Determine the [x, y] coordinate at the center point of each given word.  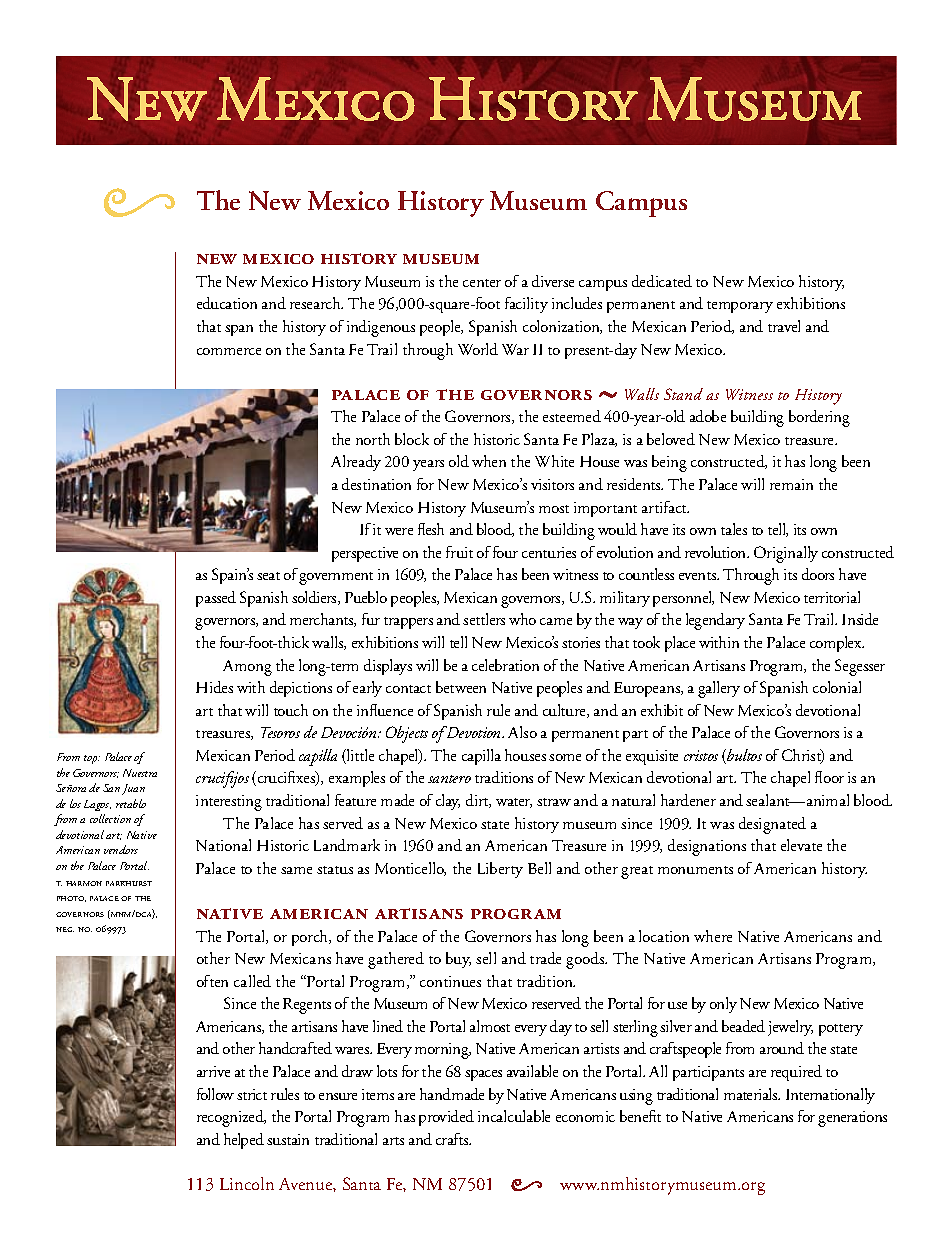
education [227, 303]
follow [215, 1094]
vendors [121, 849]
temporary [740, 307]
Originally [786, 554]
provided [446, 1118]
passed [216, 599]
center [482, 283]
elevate [801, 845]
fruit [459, 552]
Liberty [500, 870]
